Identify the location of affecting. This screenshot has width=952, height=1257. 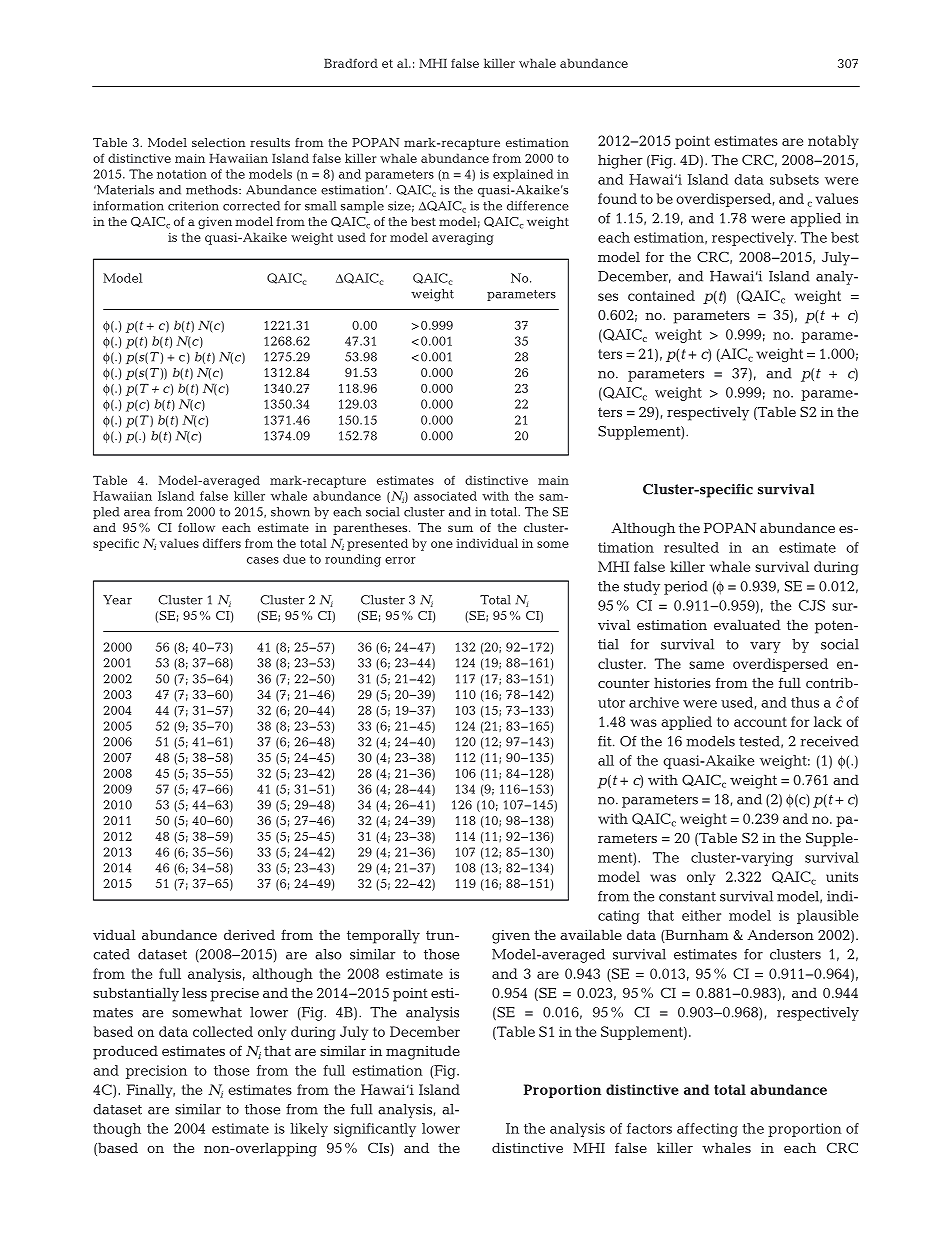
(707, 1130).
